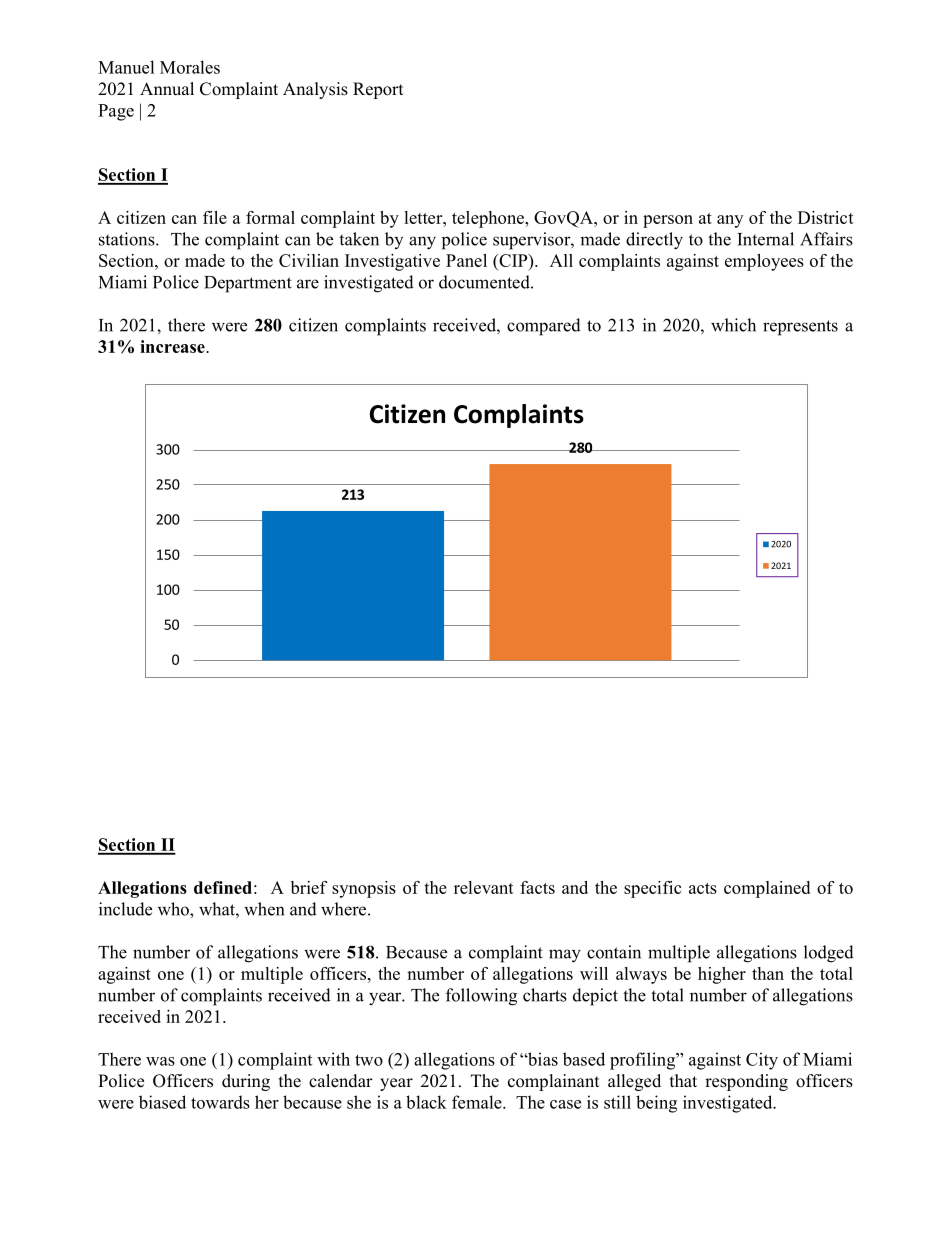 The image size is (952, 1233). What do you see at coordinates (746, 1082) in the screenshot?
I see `responding` at bounding box center [746, 1082].
